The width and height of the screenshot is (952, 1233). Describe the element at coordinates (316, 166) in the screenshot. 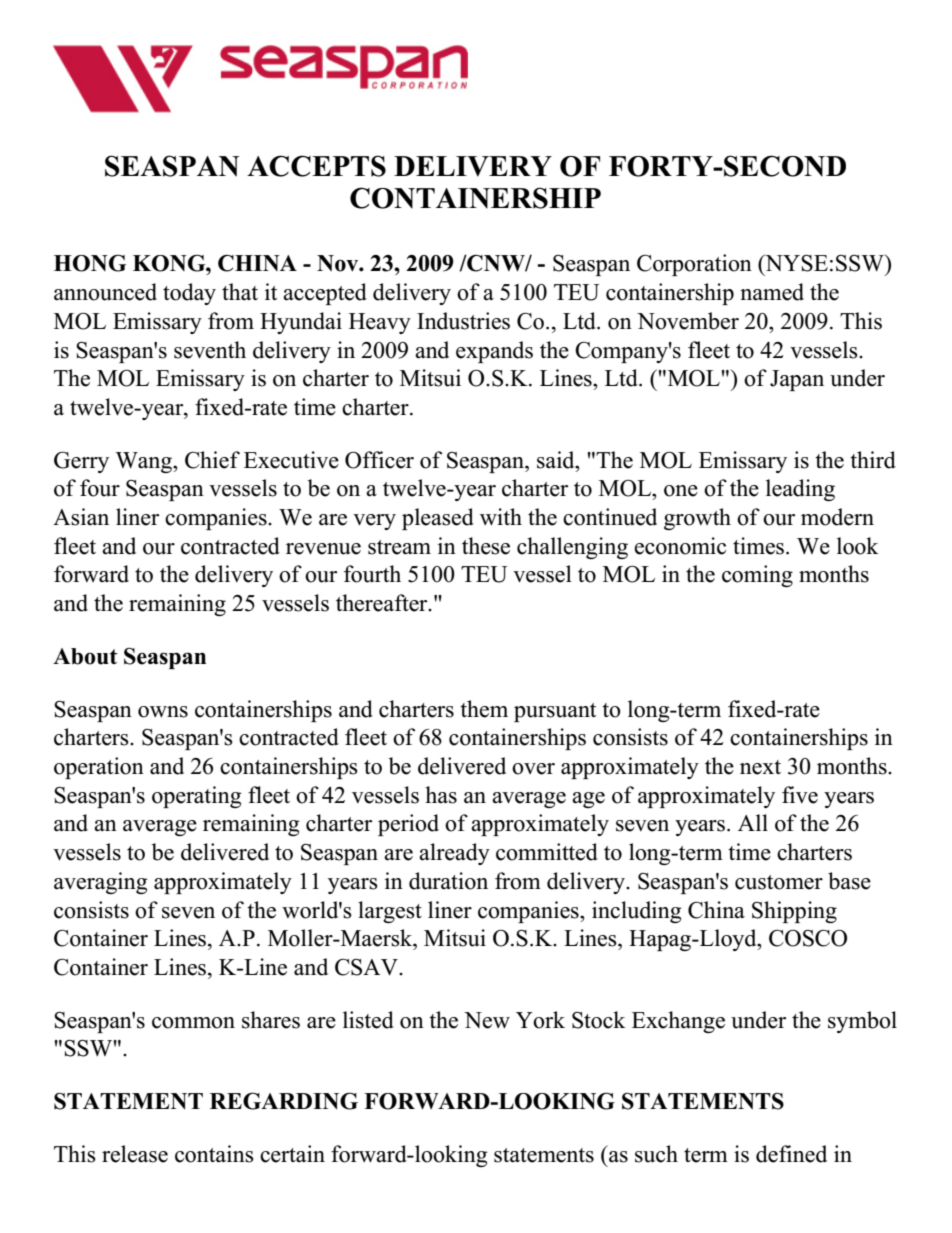

I see `ACCEPTS` at that location.
